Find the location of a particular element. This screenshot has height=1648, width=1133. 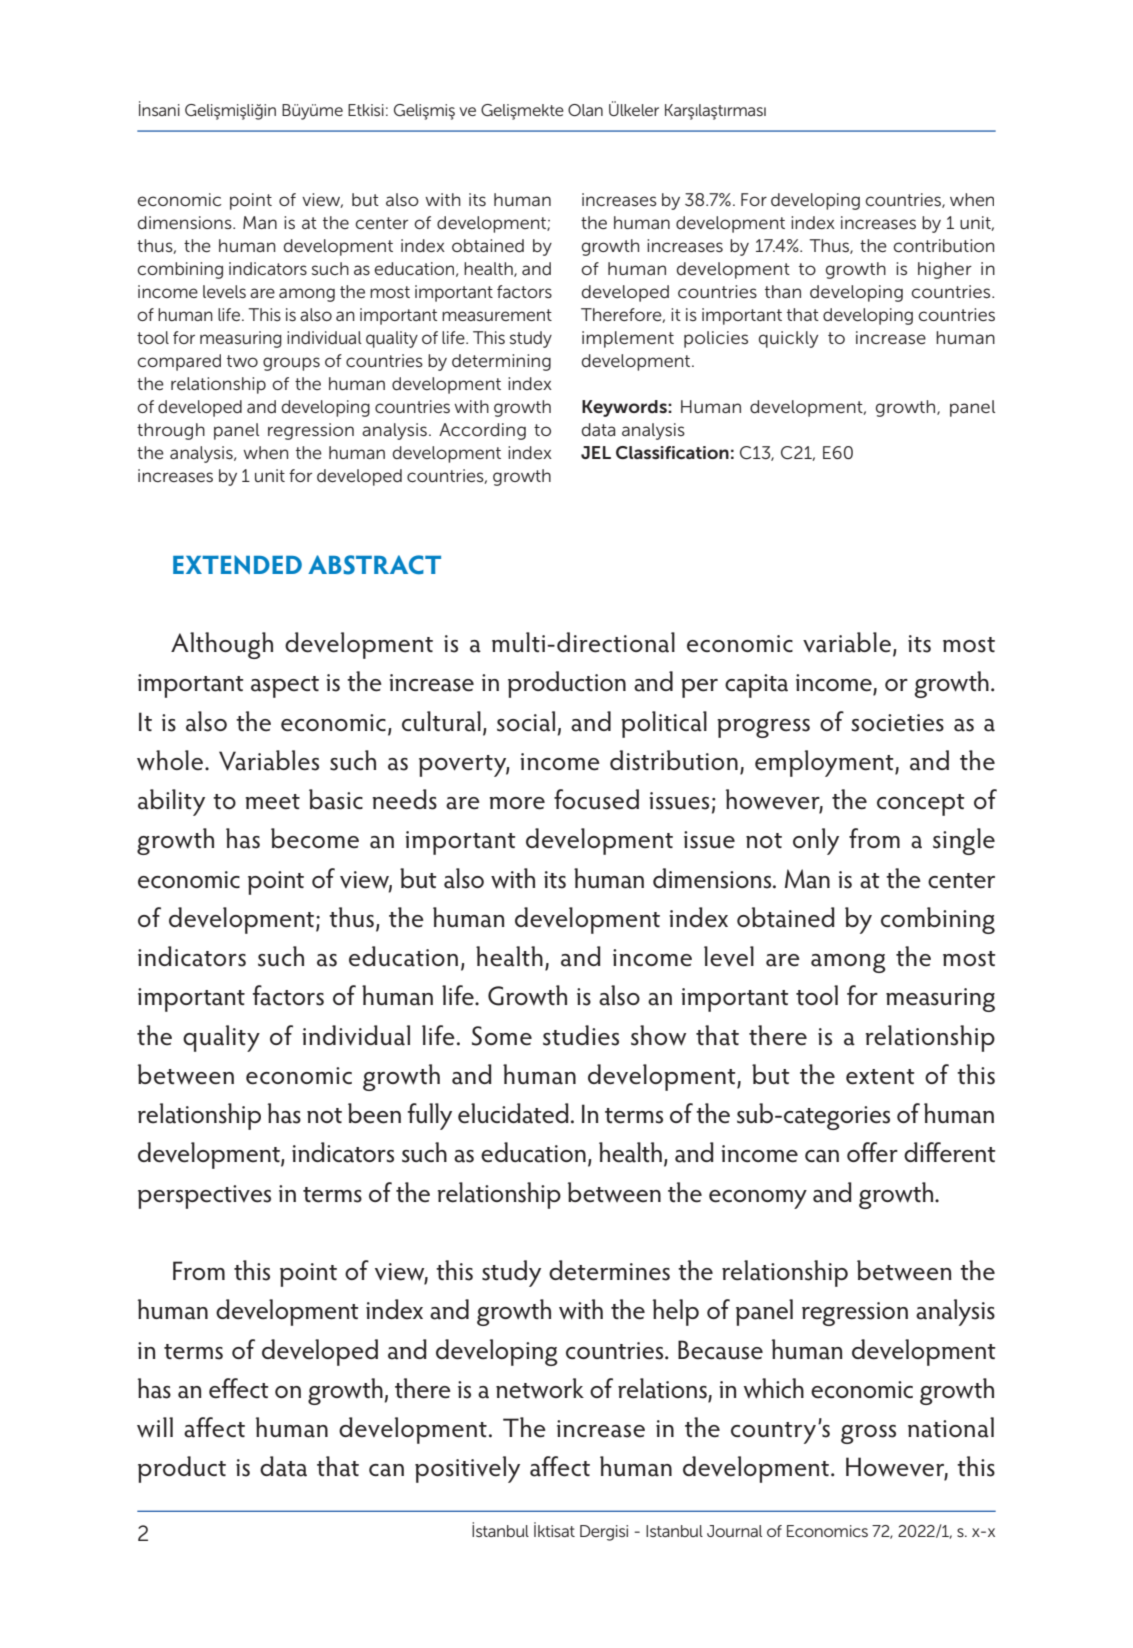

gross is located at coordinates (868, 1434).
